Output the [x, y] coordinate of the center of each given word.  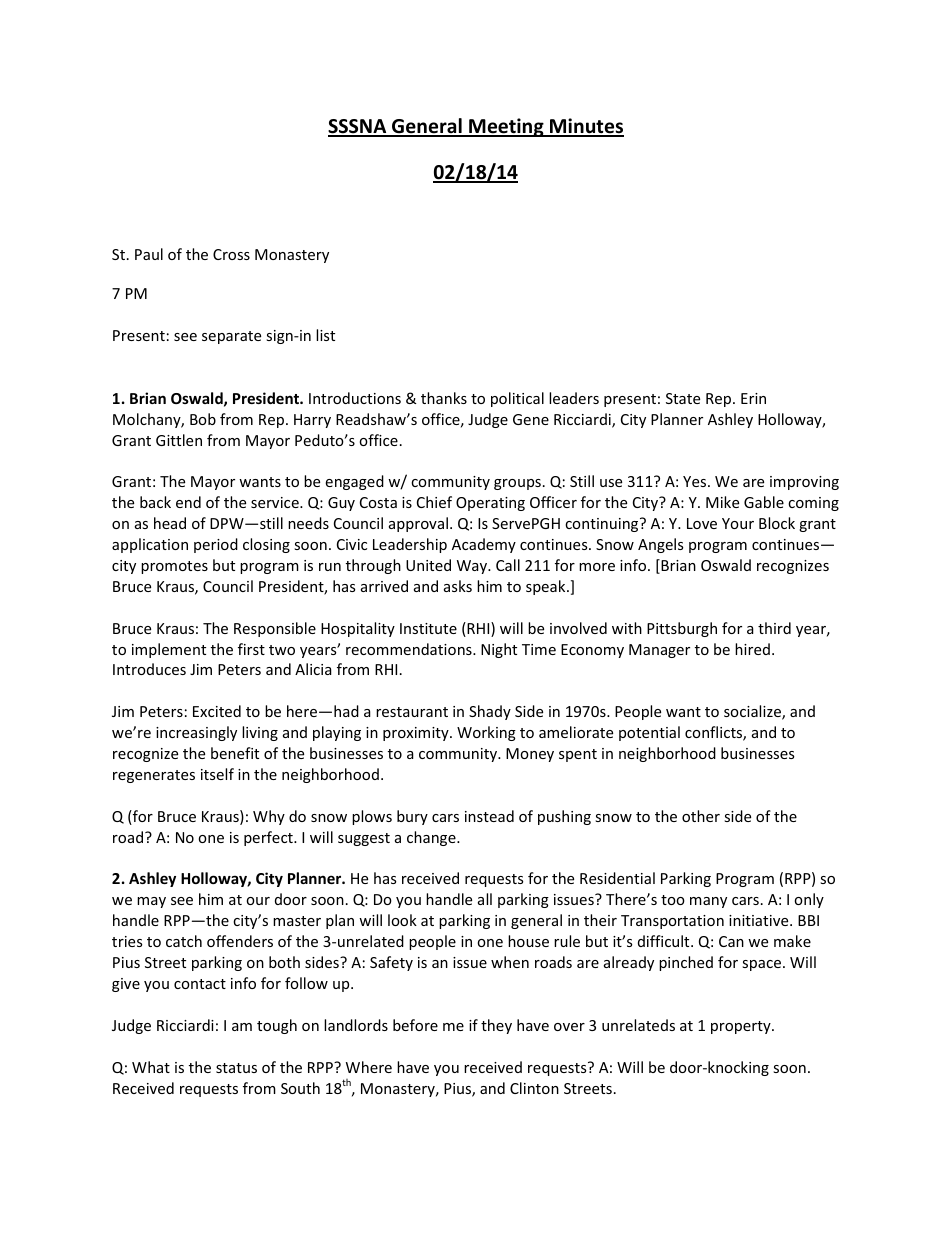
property [742, 1027]
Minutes [586, 127]
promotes [174, 567]
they [496, 1026]
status [236, 1068]
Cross [231, 254]
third [774, 628]
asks [458, 586]
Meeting [506, 127]
